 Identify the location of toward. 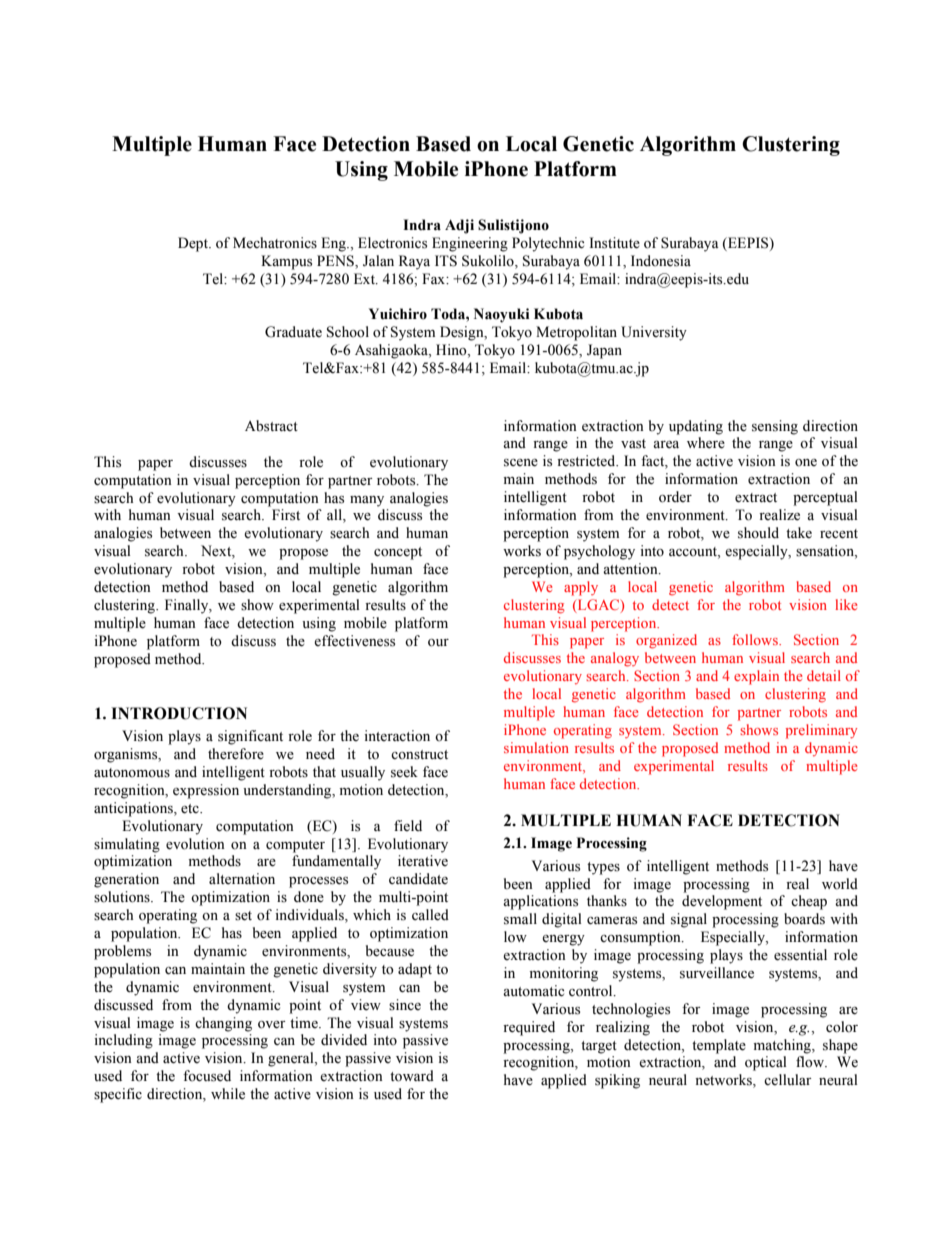
(412, 1076).
